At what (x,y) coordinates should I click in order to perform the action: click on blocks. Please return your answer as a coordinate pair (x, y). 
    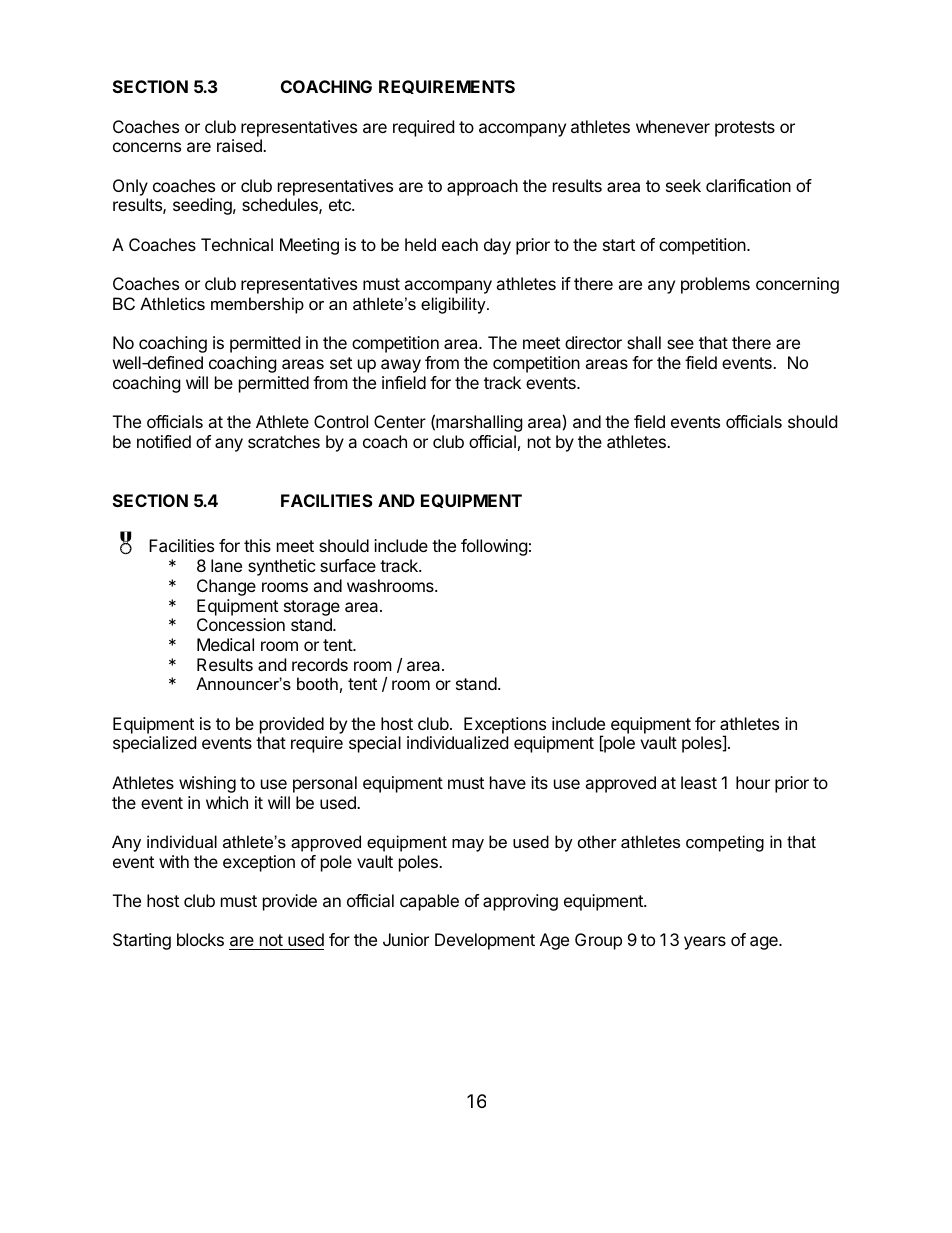
    Looking at the image, I should click on (200, 939).
